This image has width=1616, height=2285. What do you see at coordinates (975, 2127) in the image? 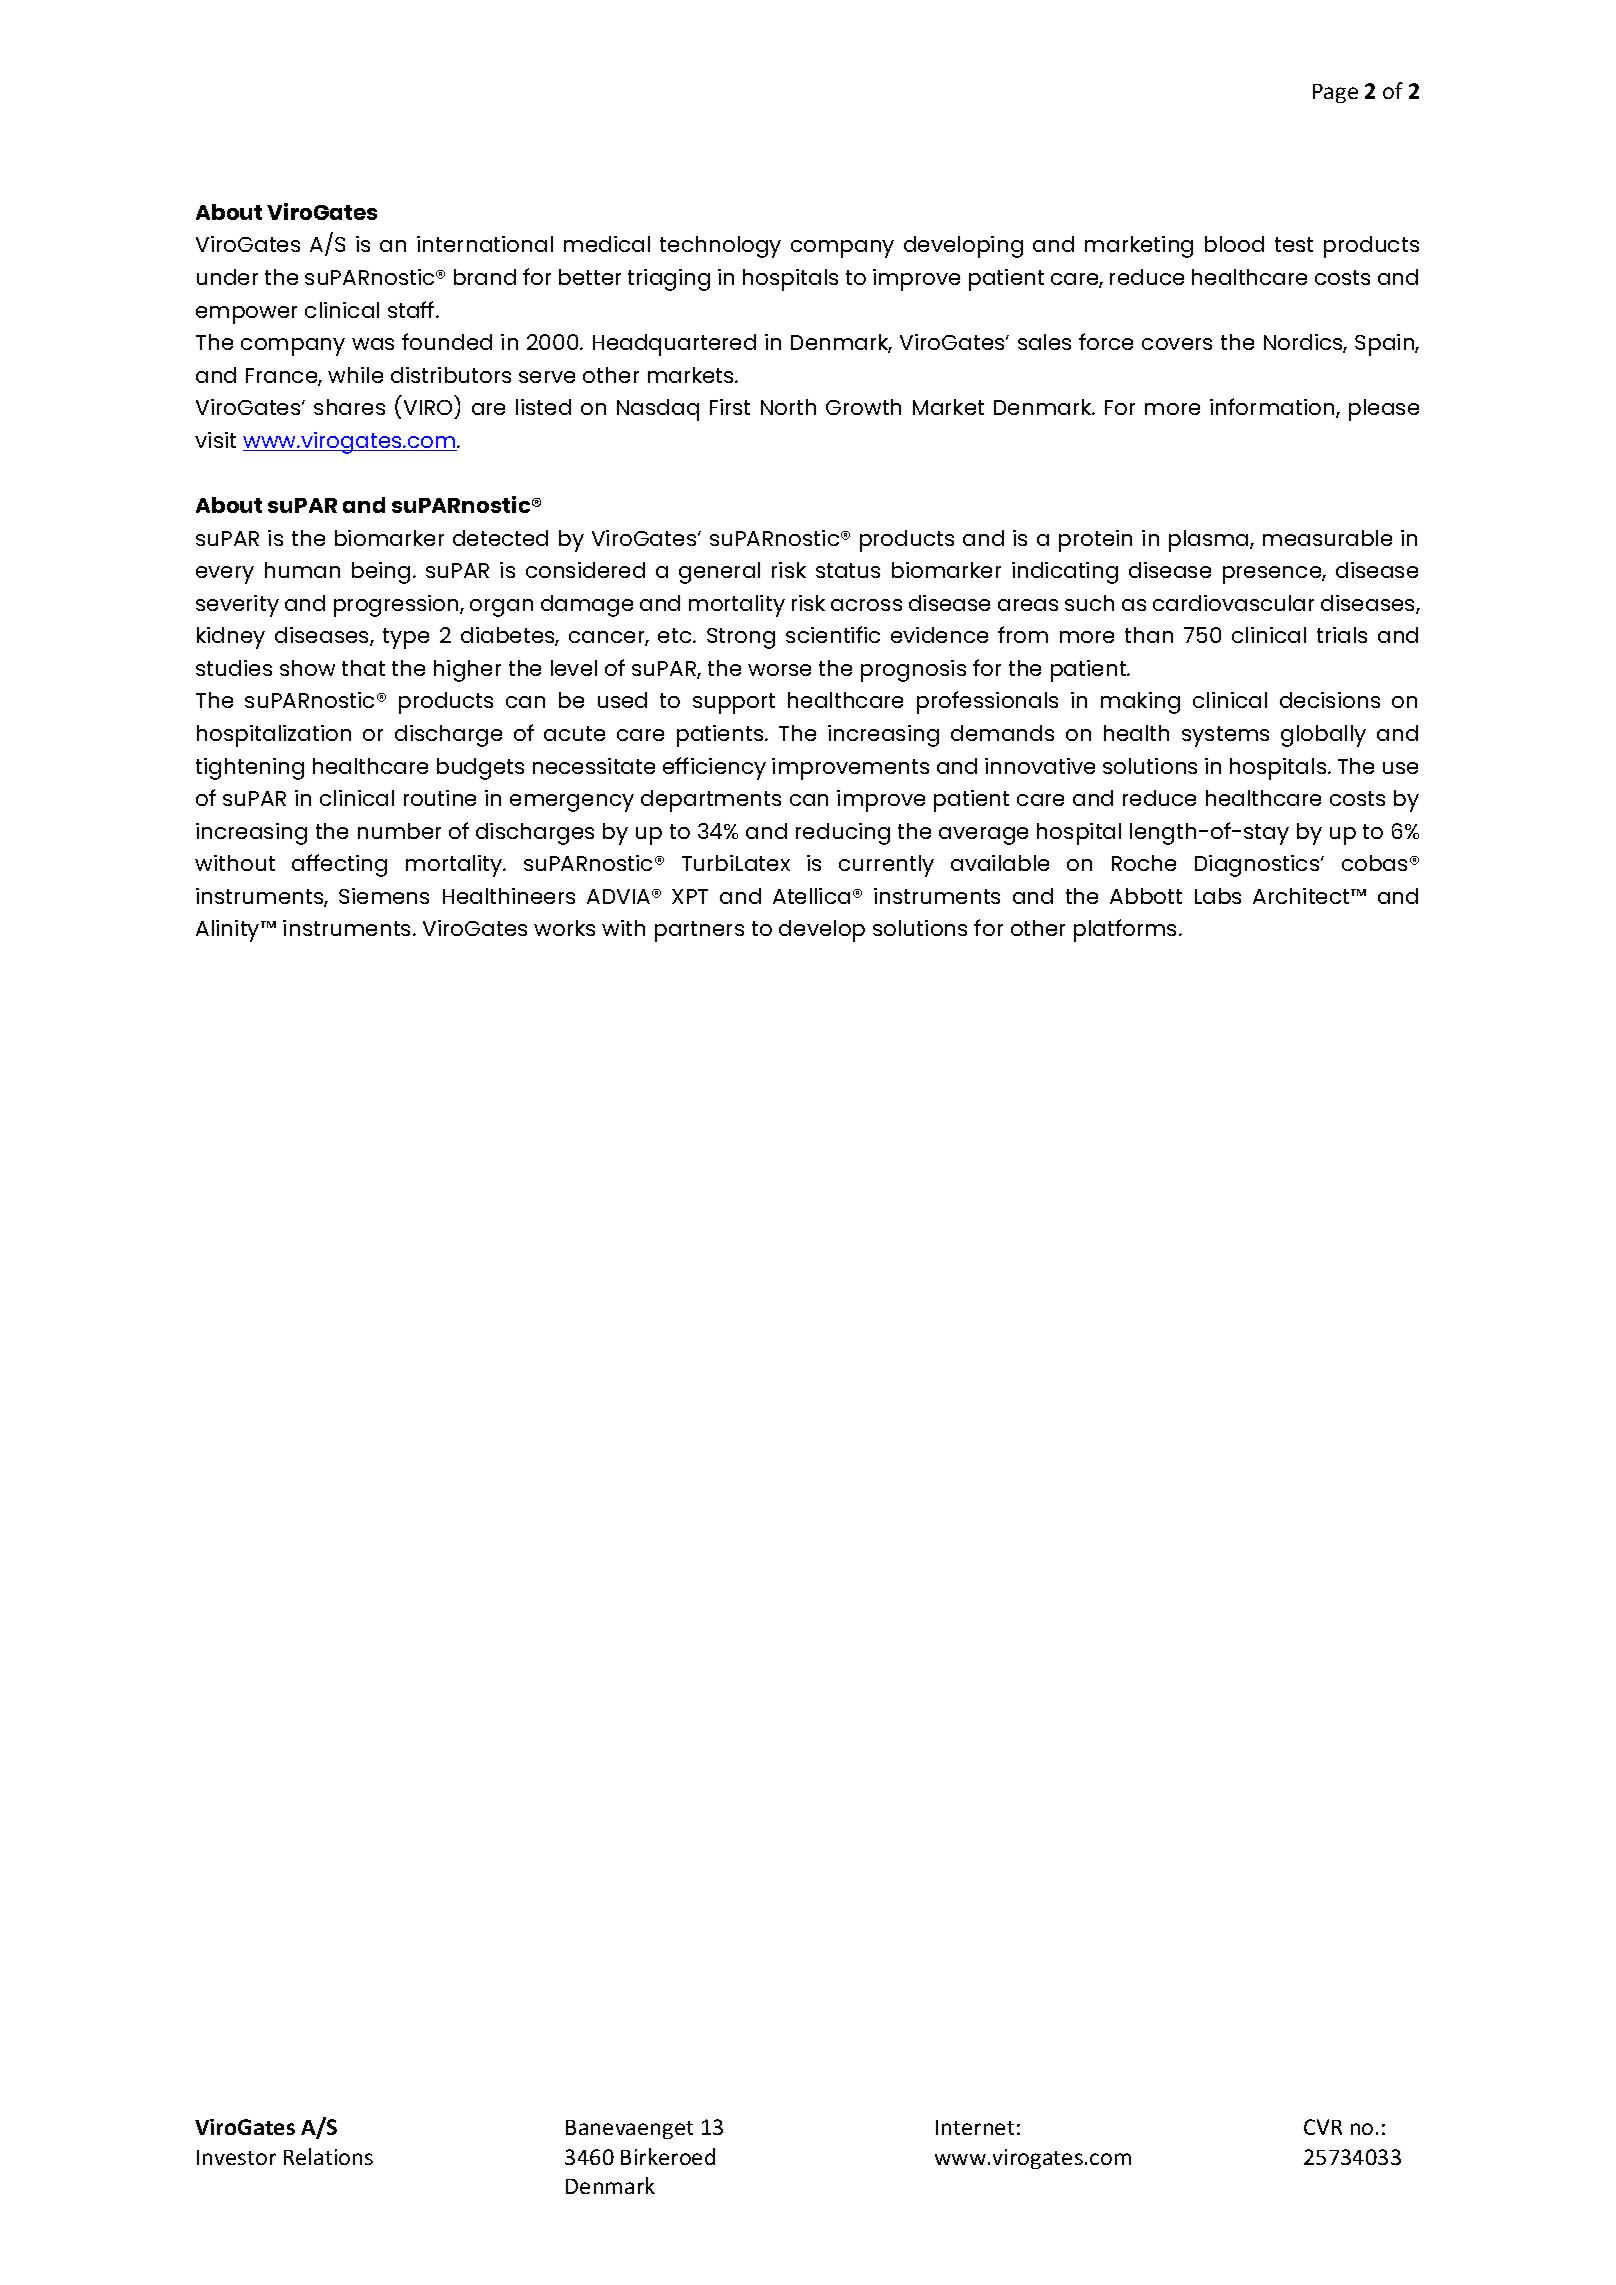
I see `Internet` at bounding box center [975, 2127].
